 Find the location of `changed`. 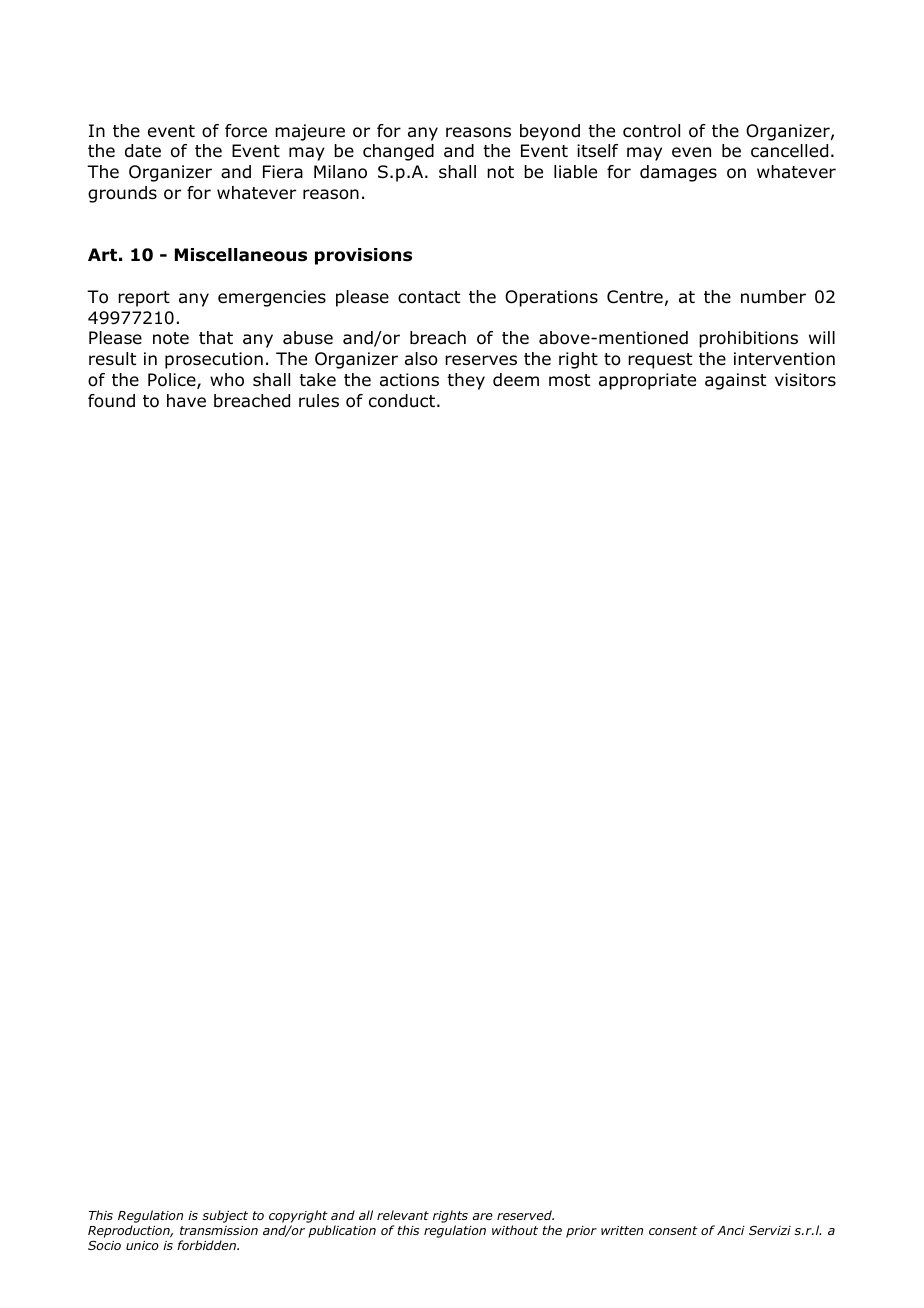

changed is located at coordinates (398, 152).
